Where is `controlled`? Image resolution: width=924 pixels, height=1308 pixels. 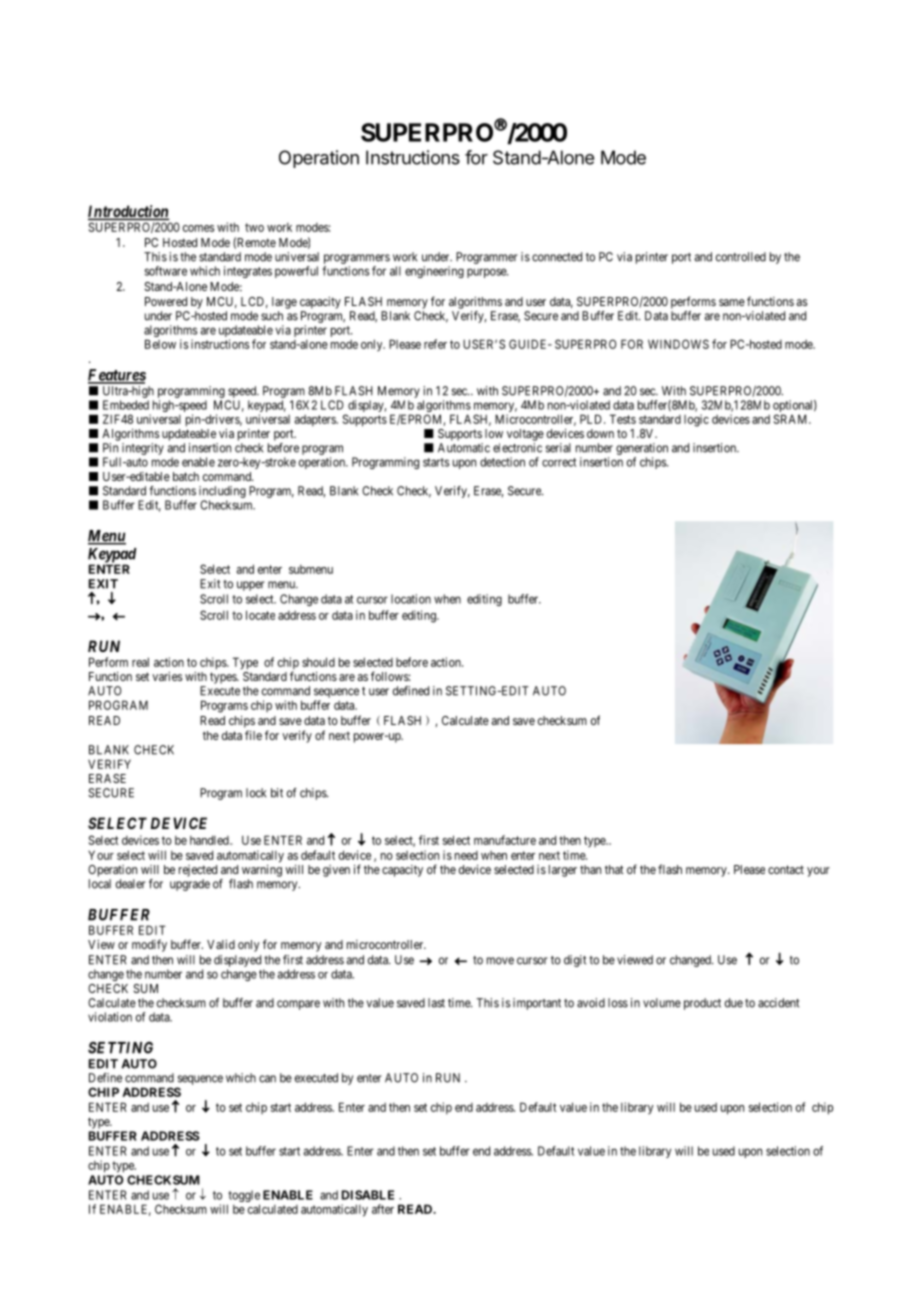 controlled is located at coordinates (741, 257).
